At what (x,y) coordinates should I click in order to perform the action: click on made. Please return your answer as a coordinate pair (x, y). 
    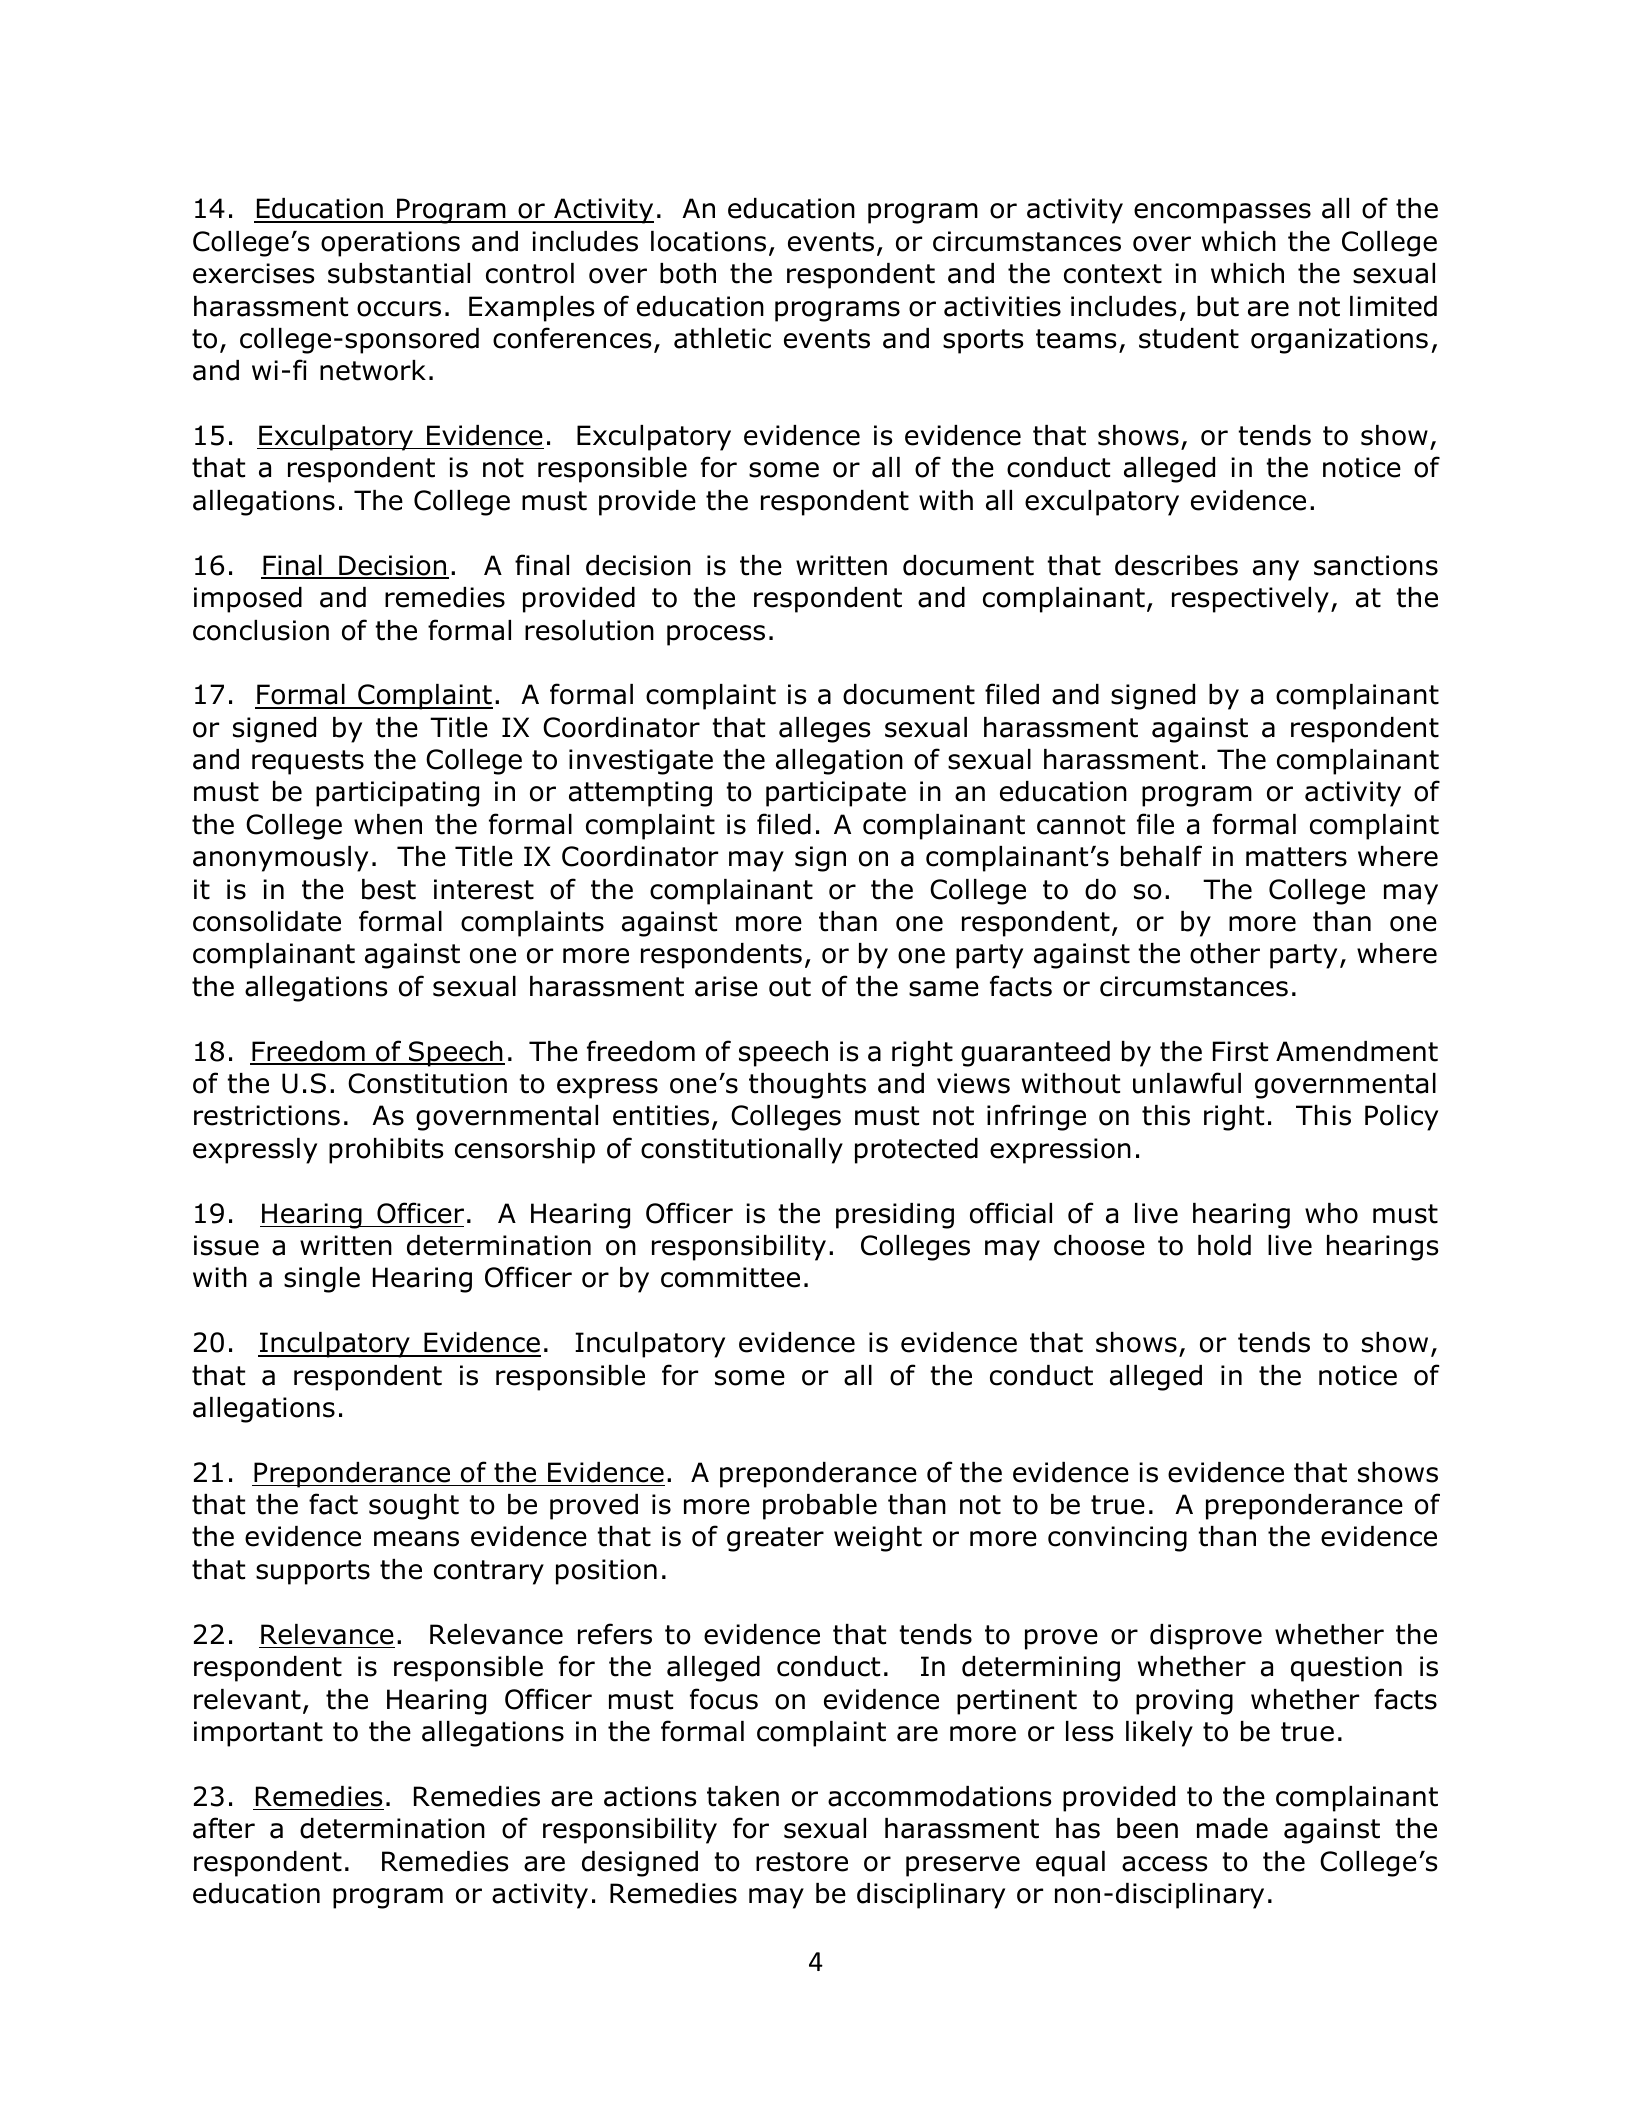
    Looking at the image, I should click on (1232, 1828).
